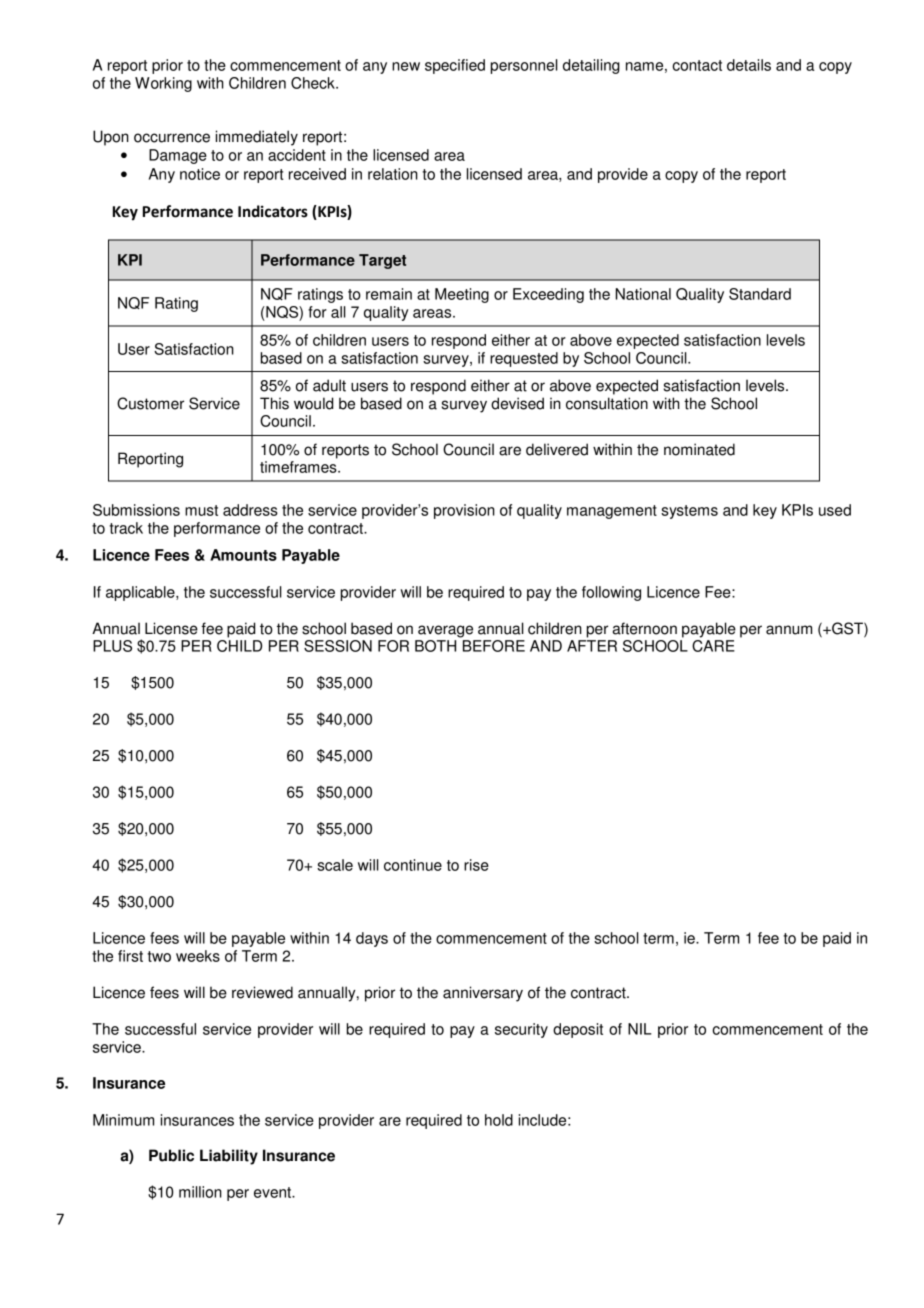 This document has height=1308, width=924. What do you see at coordinates (640, 1029) in the document?
I see `NIL` at bounding box center [640, 1029].
